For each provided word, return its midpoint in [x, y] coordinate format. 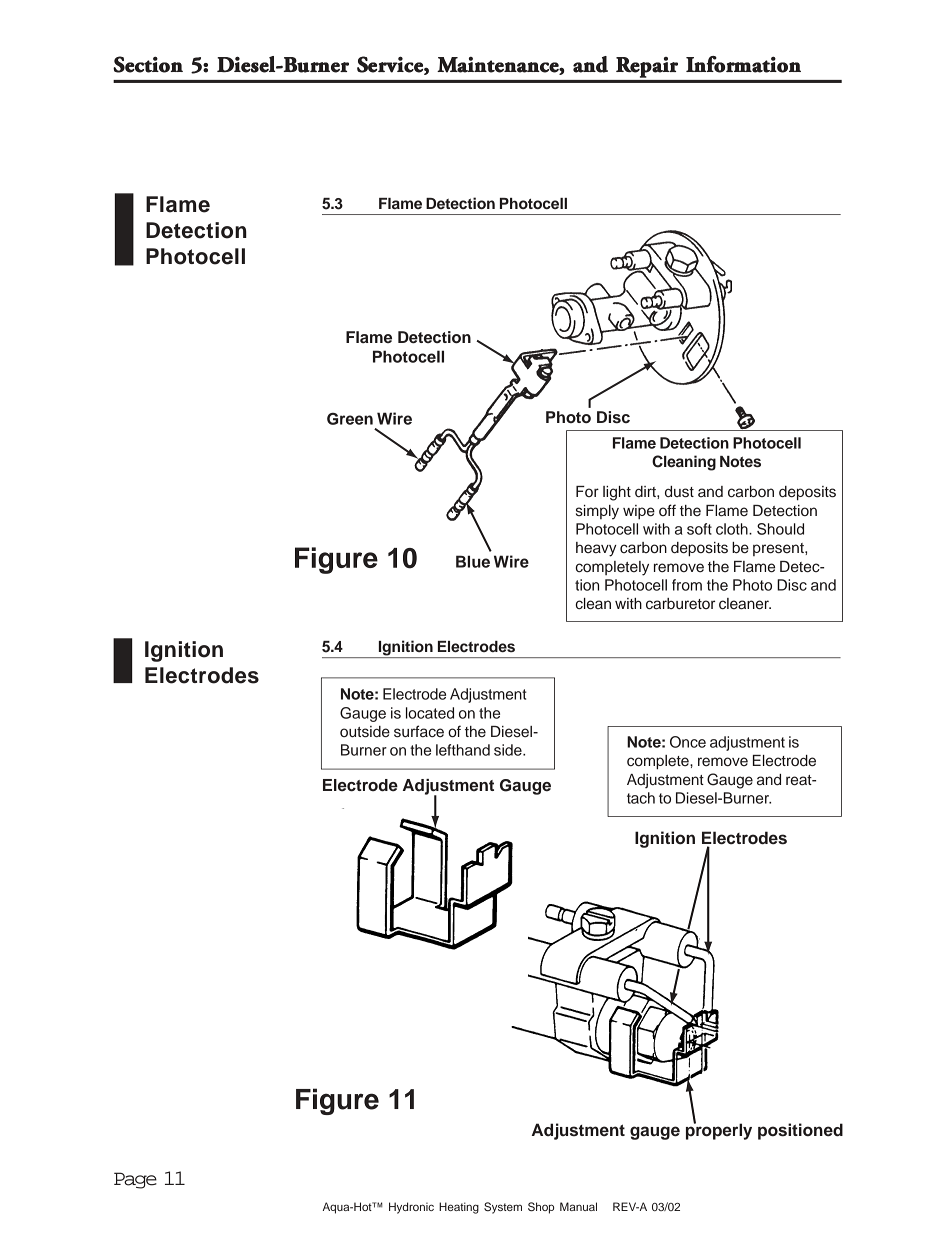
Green [350, 419]
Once [688, 742]
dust [679, 492]
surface [419, 731]
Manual [578, 1206]
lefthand [463, 750]
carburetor [680, 604]
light [617, 493]
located [430, 713]
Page [135, 1180]
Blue [473, 561]
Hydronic [411, 1208]
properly [719, 1130]
